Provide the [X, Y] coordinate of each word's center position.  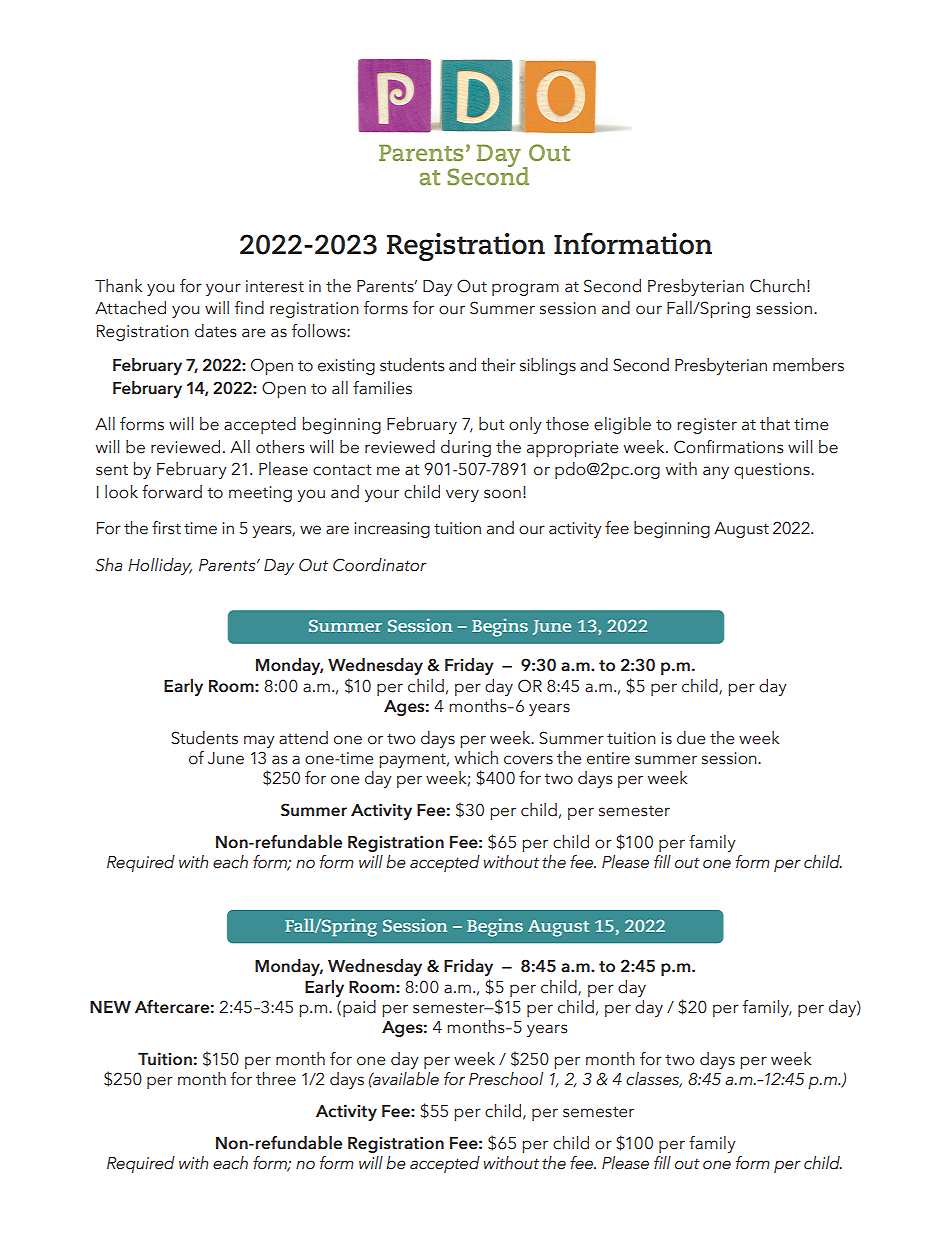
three [276, 1079]
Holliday [160, 566]
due [691, 738]
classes [654, 1080]
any [716, 472]
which [476, 758]
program [525, 289]
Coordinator [380, 565]
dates [216, 331]
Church [777, 286]
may [259, 741]
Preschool [506, 1079]
